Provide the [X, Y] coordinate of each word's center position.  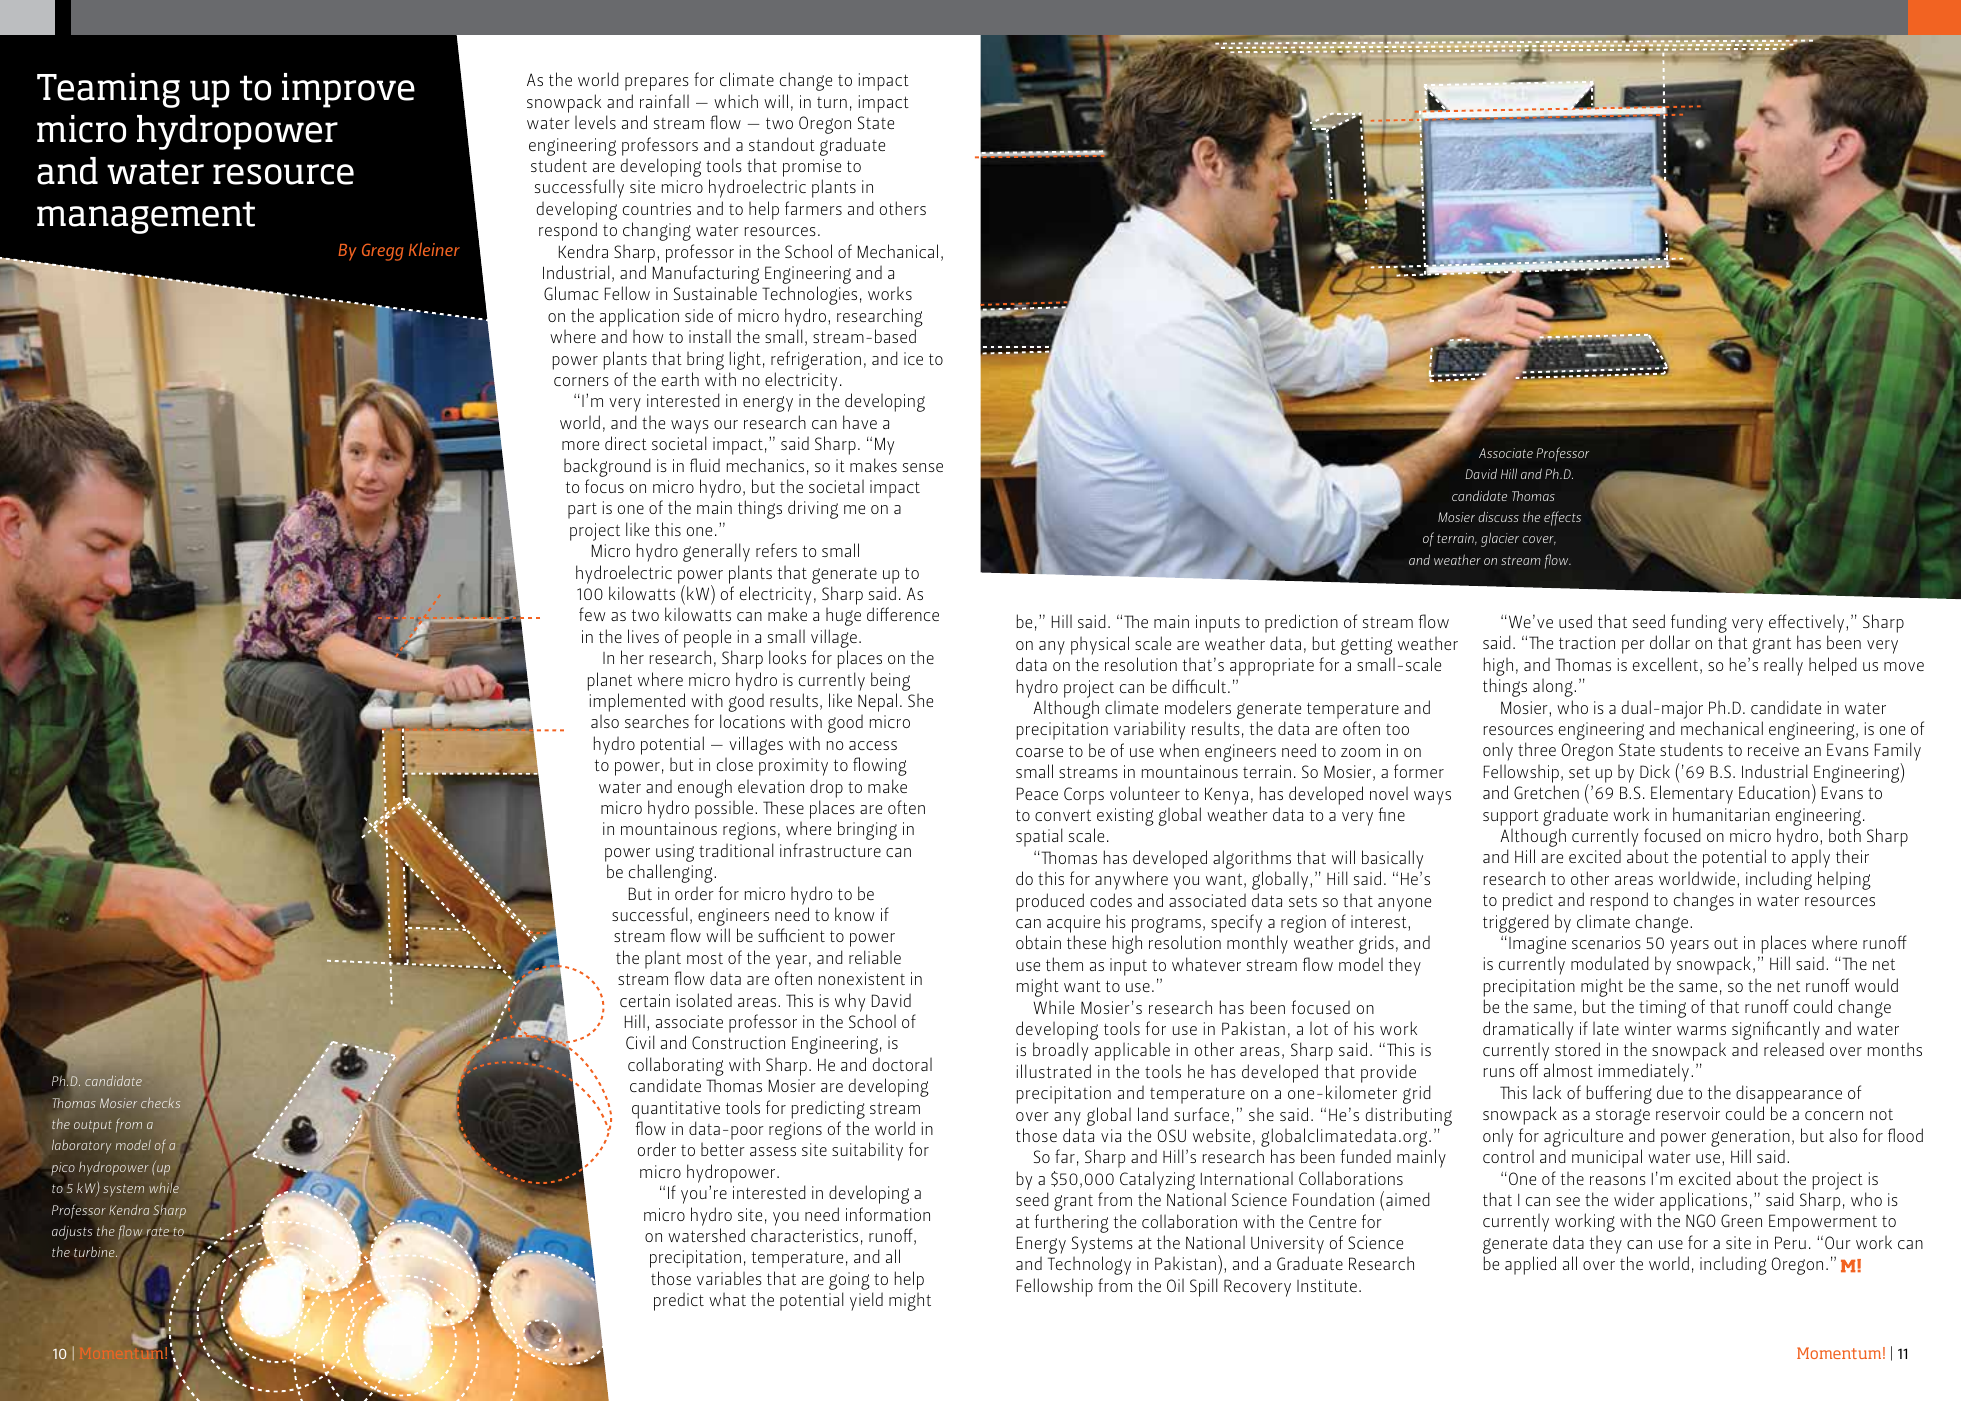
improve [348, 90]
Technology [1089, 1265]
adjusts [72, 1233]
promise [812, 169]
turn [832, 102]
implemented [637, 704]
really [1783, 666]
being [890, 681]
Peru [1790, 1242]
